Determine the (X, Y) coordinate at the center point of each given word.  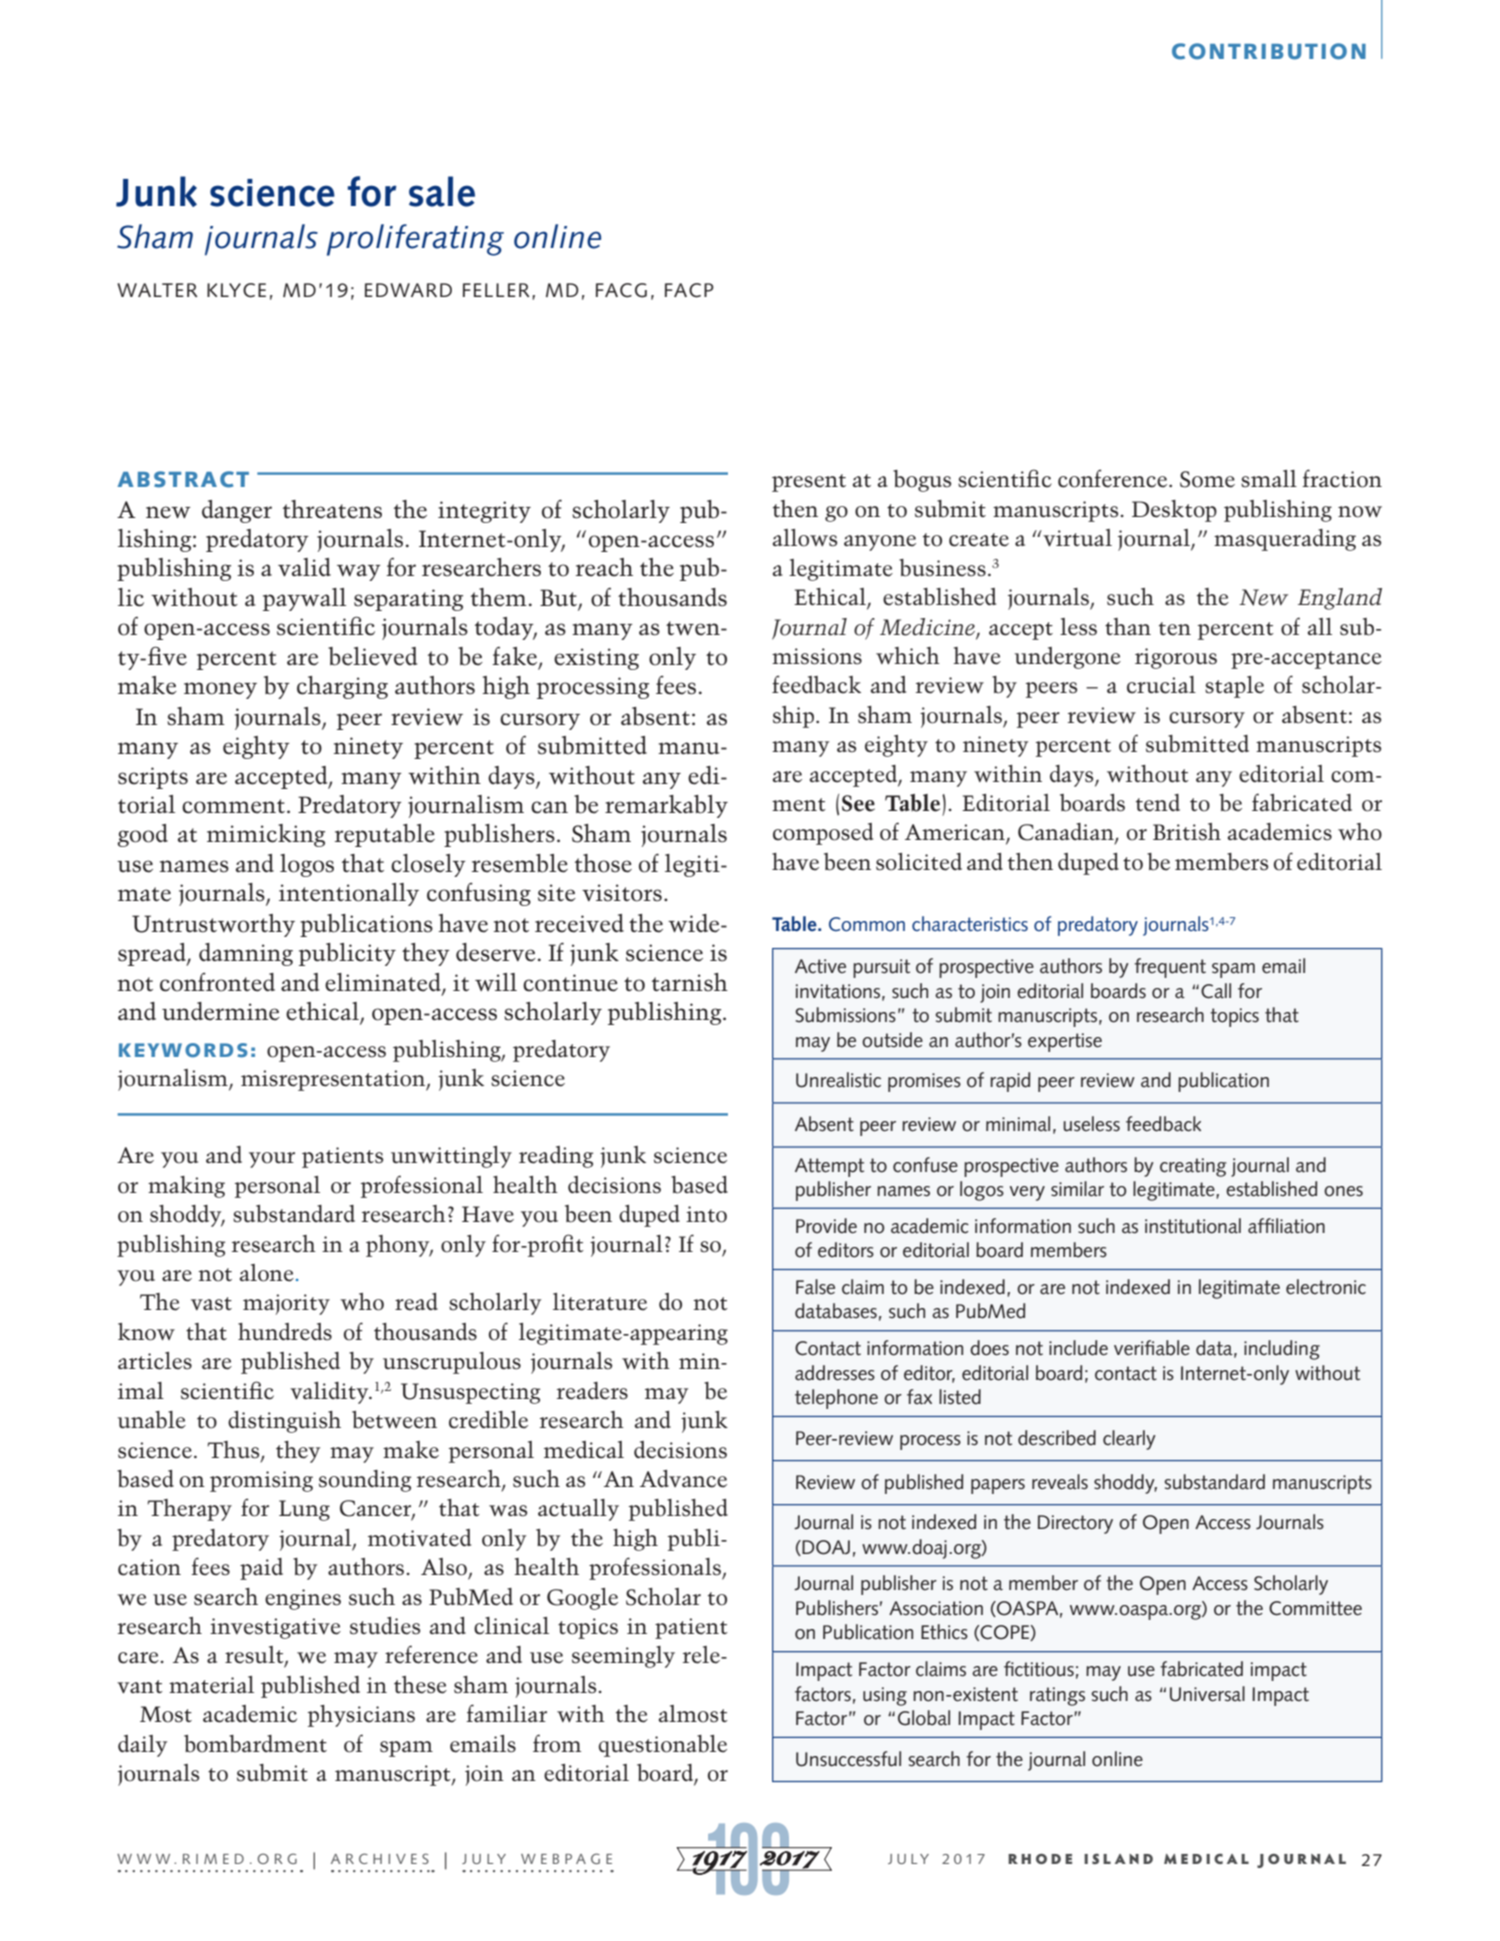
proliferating (415, 240)
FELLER (496, 290)
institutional (1193, 1226)
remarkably (666, 806)
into (706, 1214)
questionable (663, 1746)
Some (1207, 479)
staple (1234, 687)
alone (267, 1273)
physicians (361, 1716)
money (220, 690)
